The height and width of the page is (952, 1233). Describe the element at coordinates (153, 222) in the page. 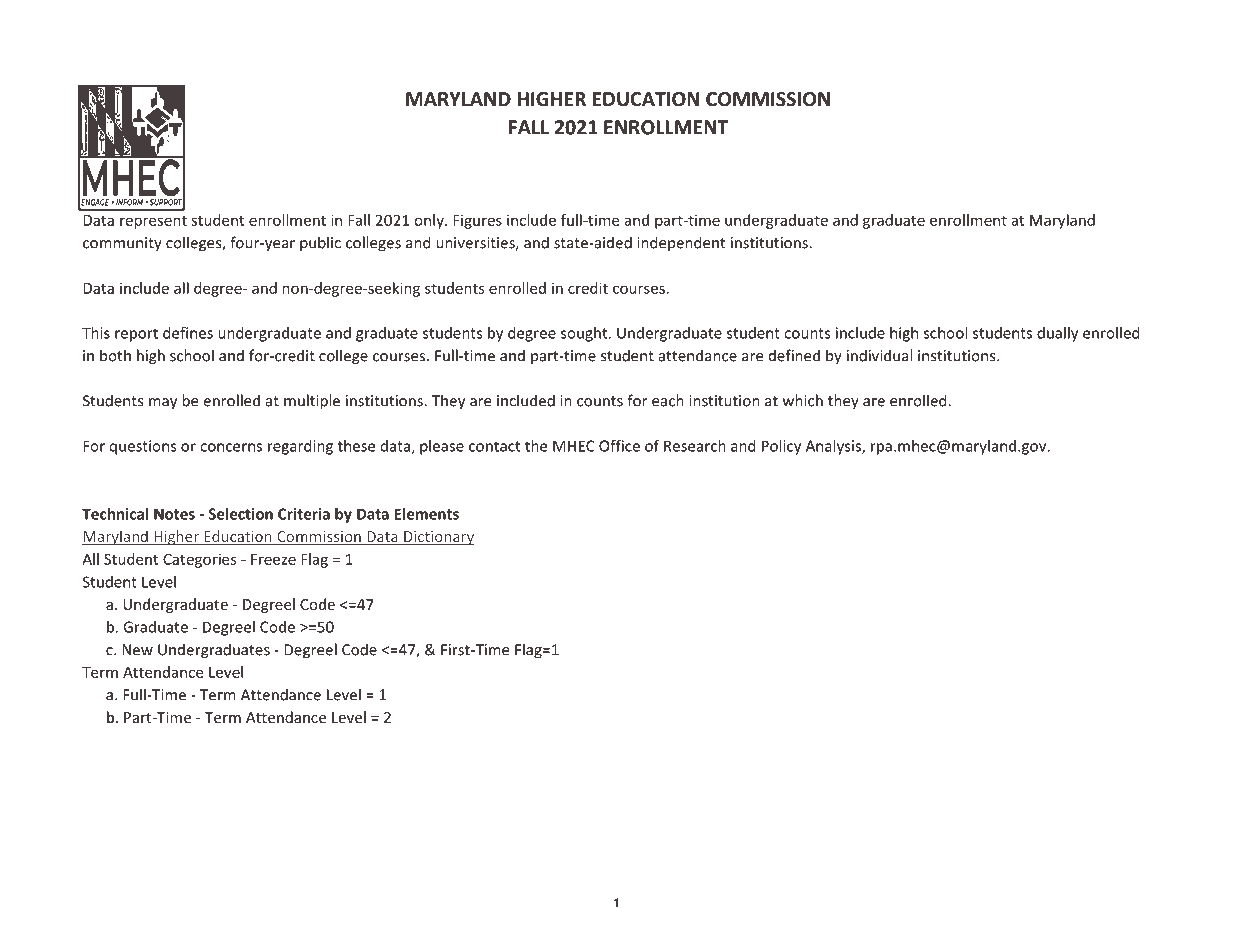

I see `represent` at that location.
